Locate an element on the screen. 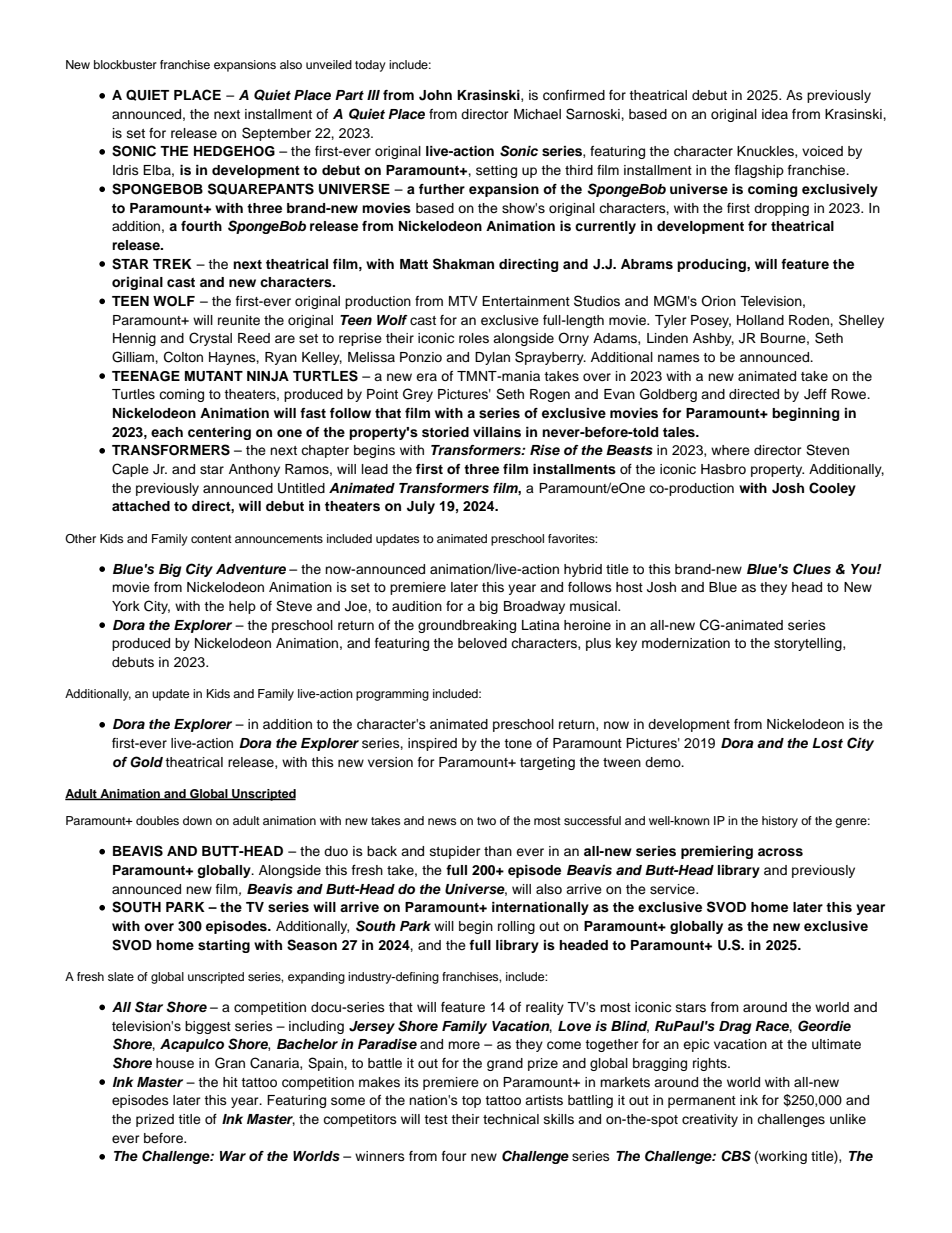 The image size is (952, 1233). John is located at coordinates (435, 95).
